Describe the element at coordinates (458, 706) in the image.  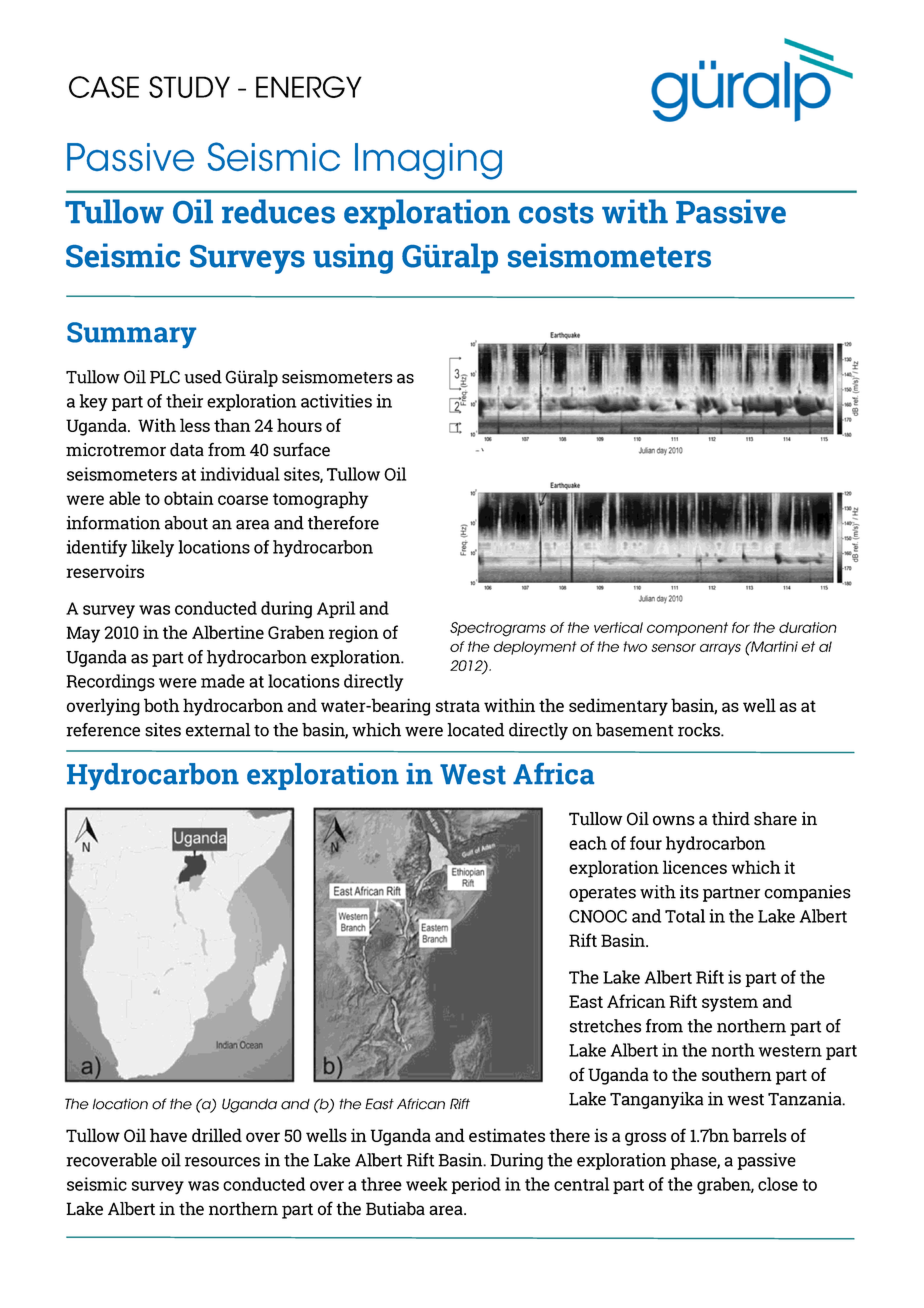
I see `strata` at that location.
